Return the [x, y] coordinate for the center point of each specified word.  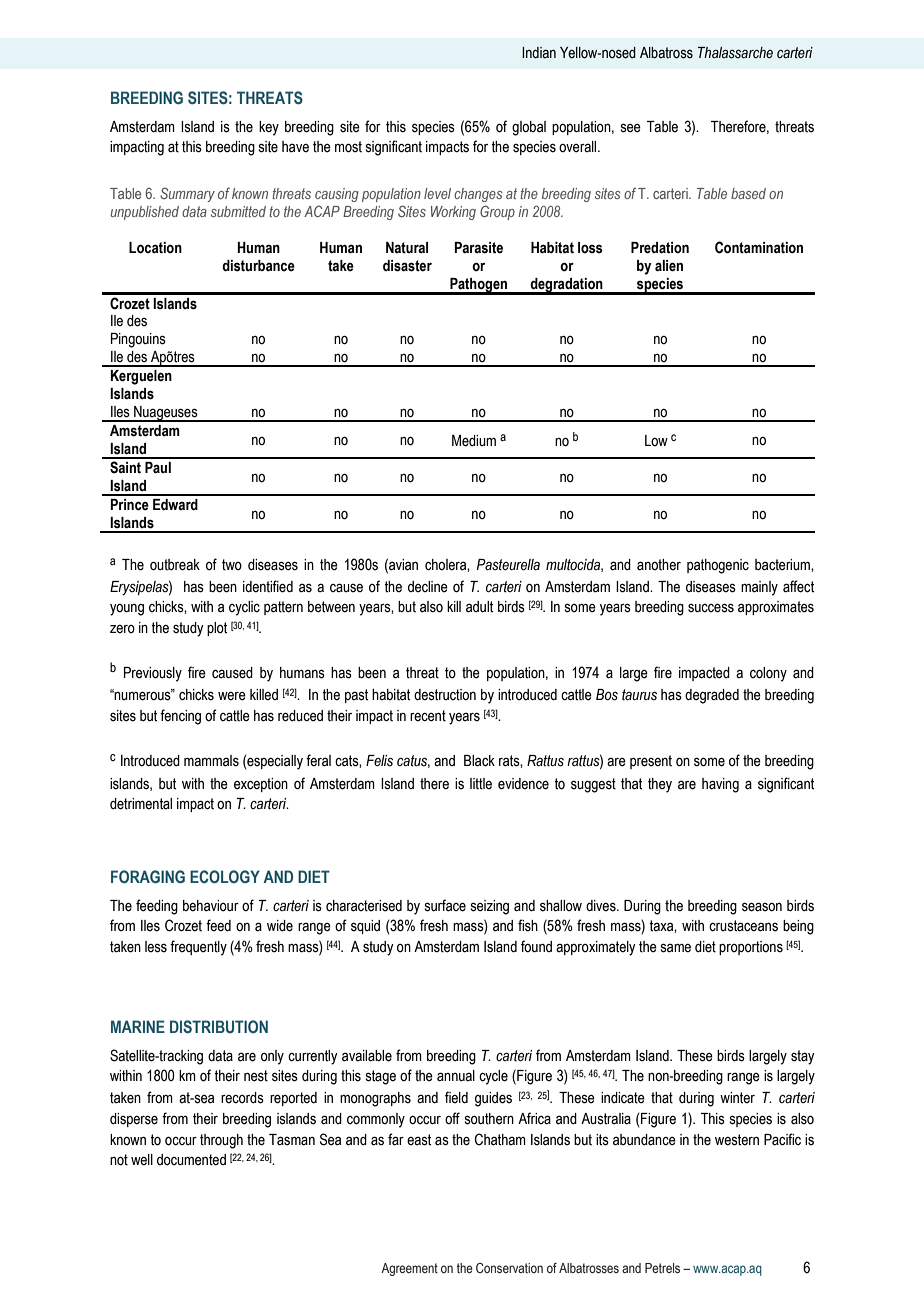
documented [191, 1160]
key [269, 128]
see [631, 128]
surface [445, 905]
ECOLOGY [225, 877]
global [529, 128]
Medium [474, 441]
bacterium [783, 565]
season [762, 907]
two [232, 565]
